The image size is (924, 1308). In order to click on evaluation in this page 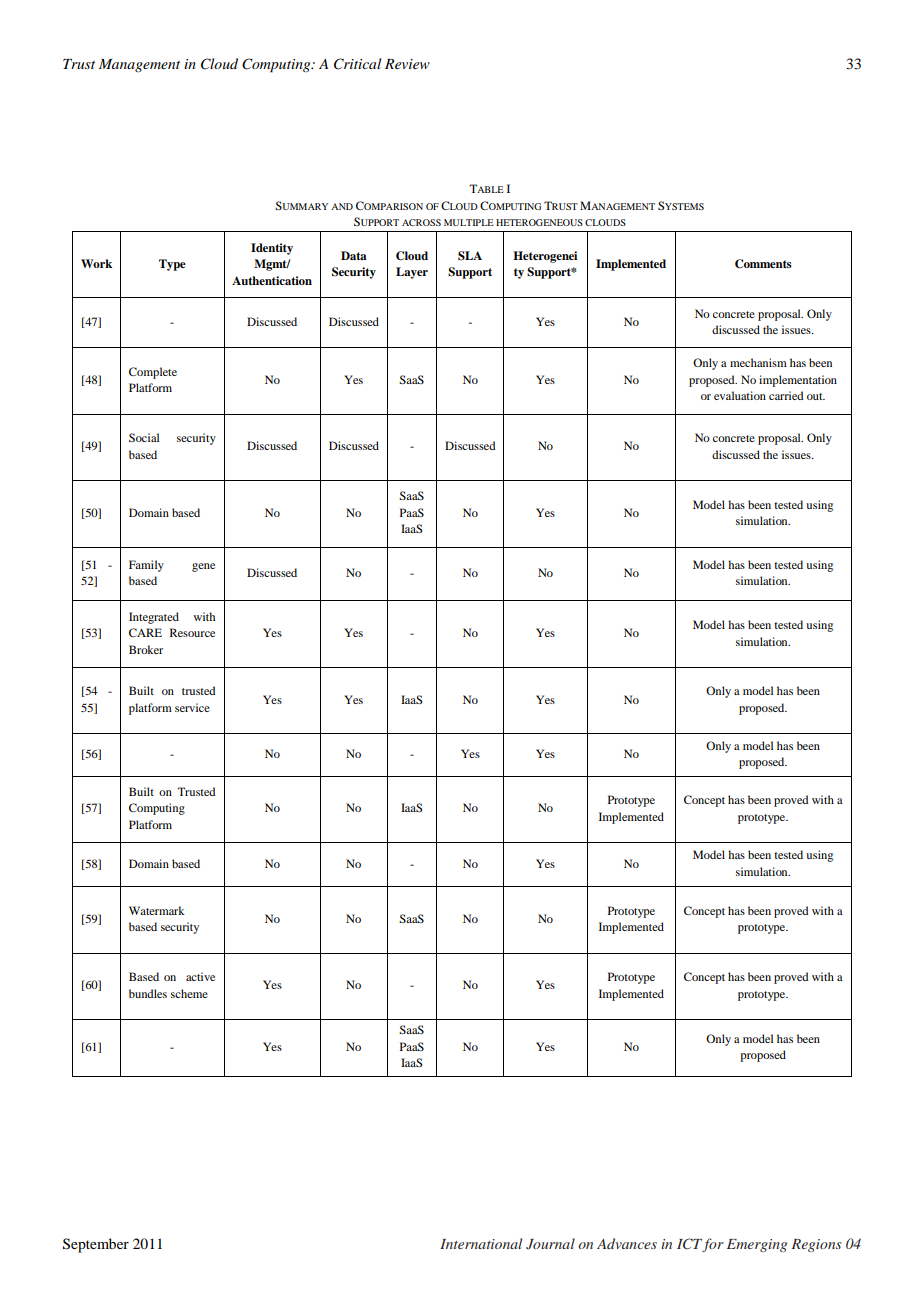, I will do `click(740, 395)`.
